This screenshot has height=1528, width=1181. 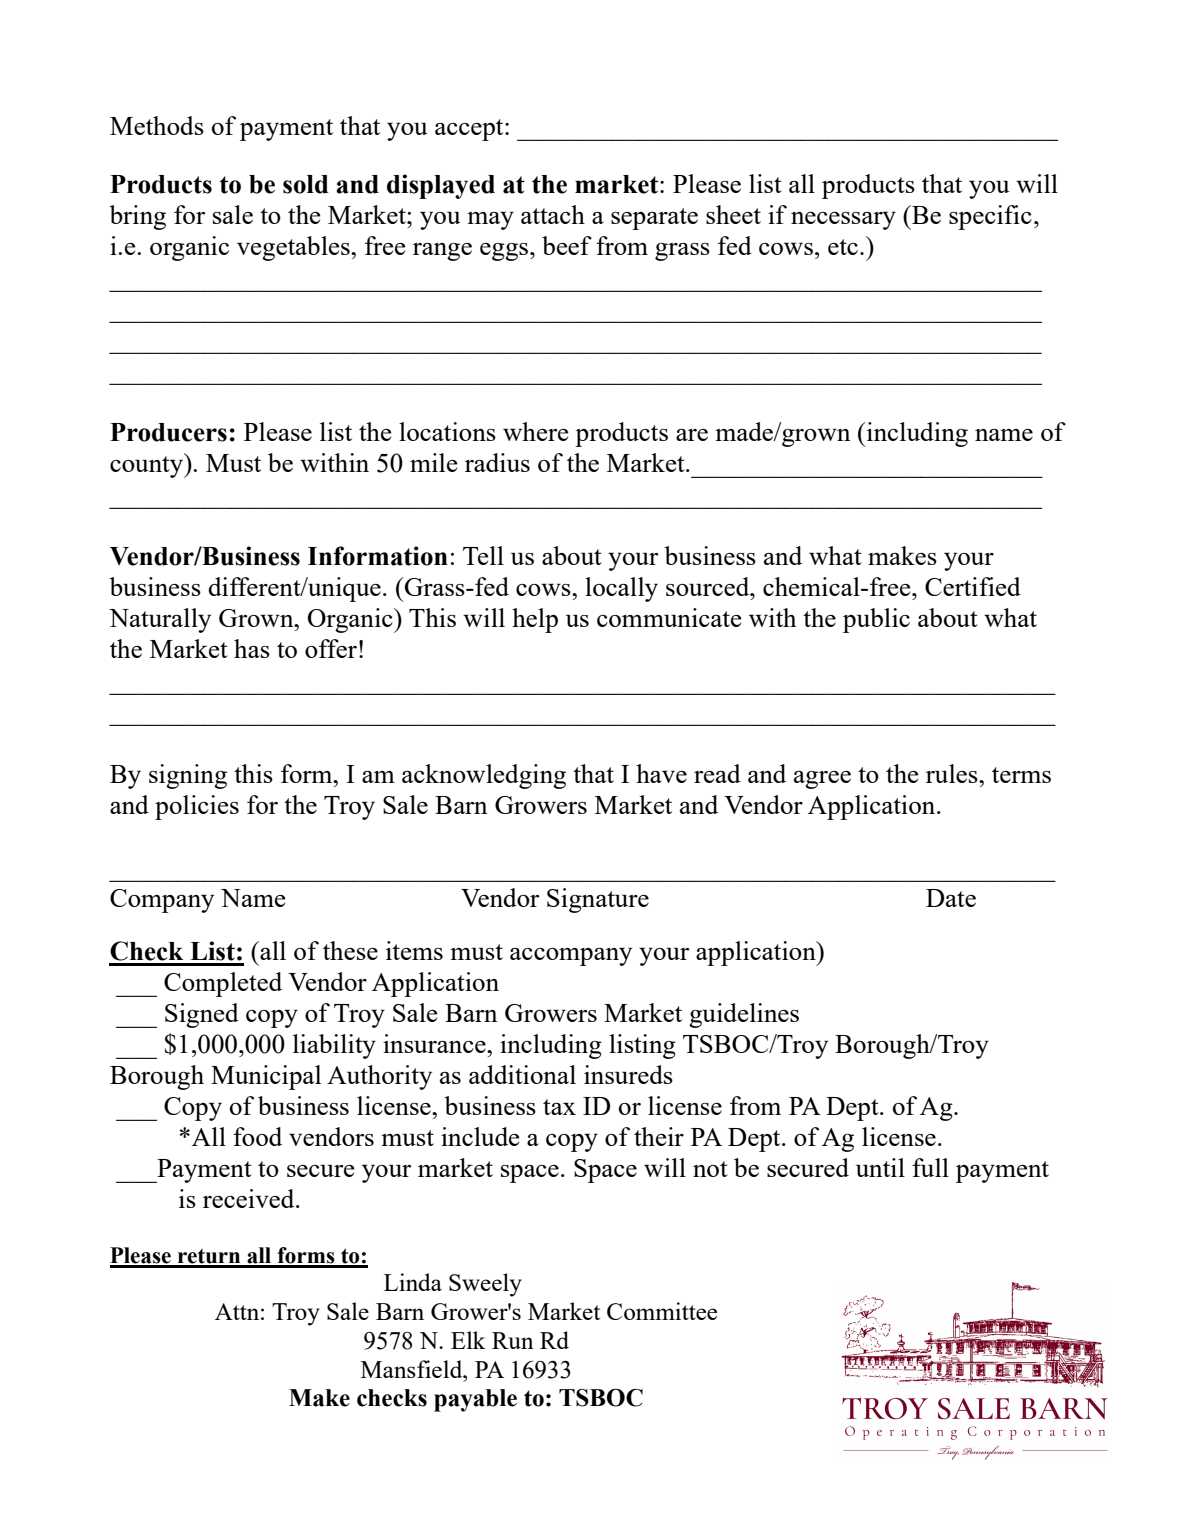 I want to click on sold, so click(x=306, y=184).
